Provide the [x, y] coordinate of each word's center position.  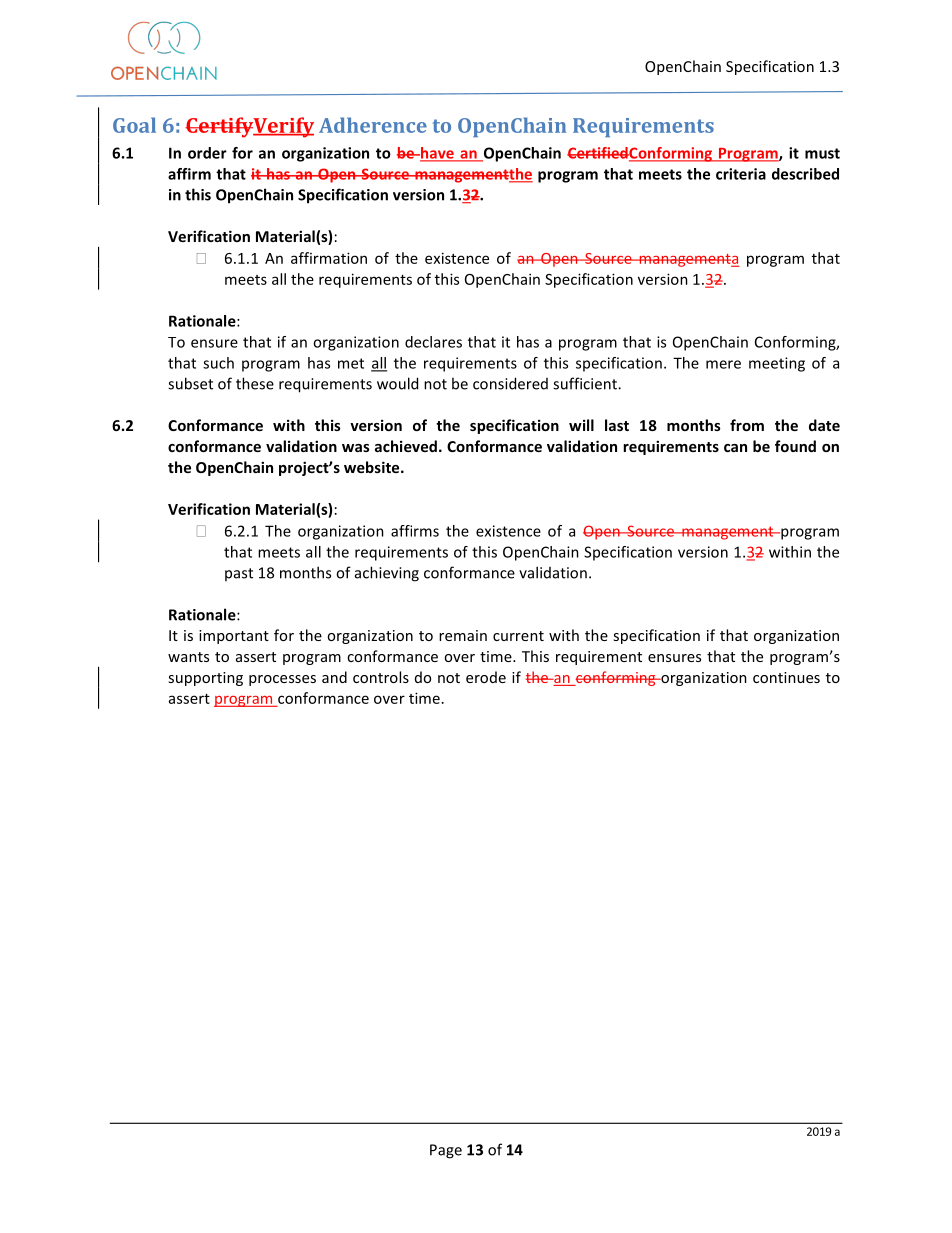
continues [786, 677]
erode [486, 677]
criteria [741, 174]
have [437, 154]
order [207, 153]
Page [446, 1151]
